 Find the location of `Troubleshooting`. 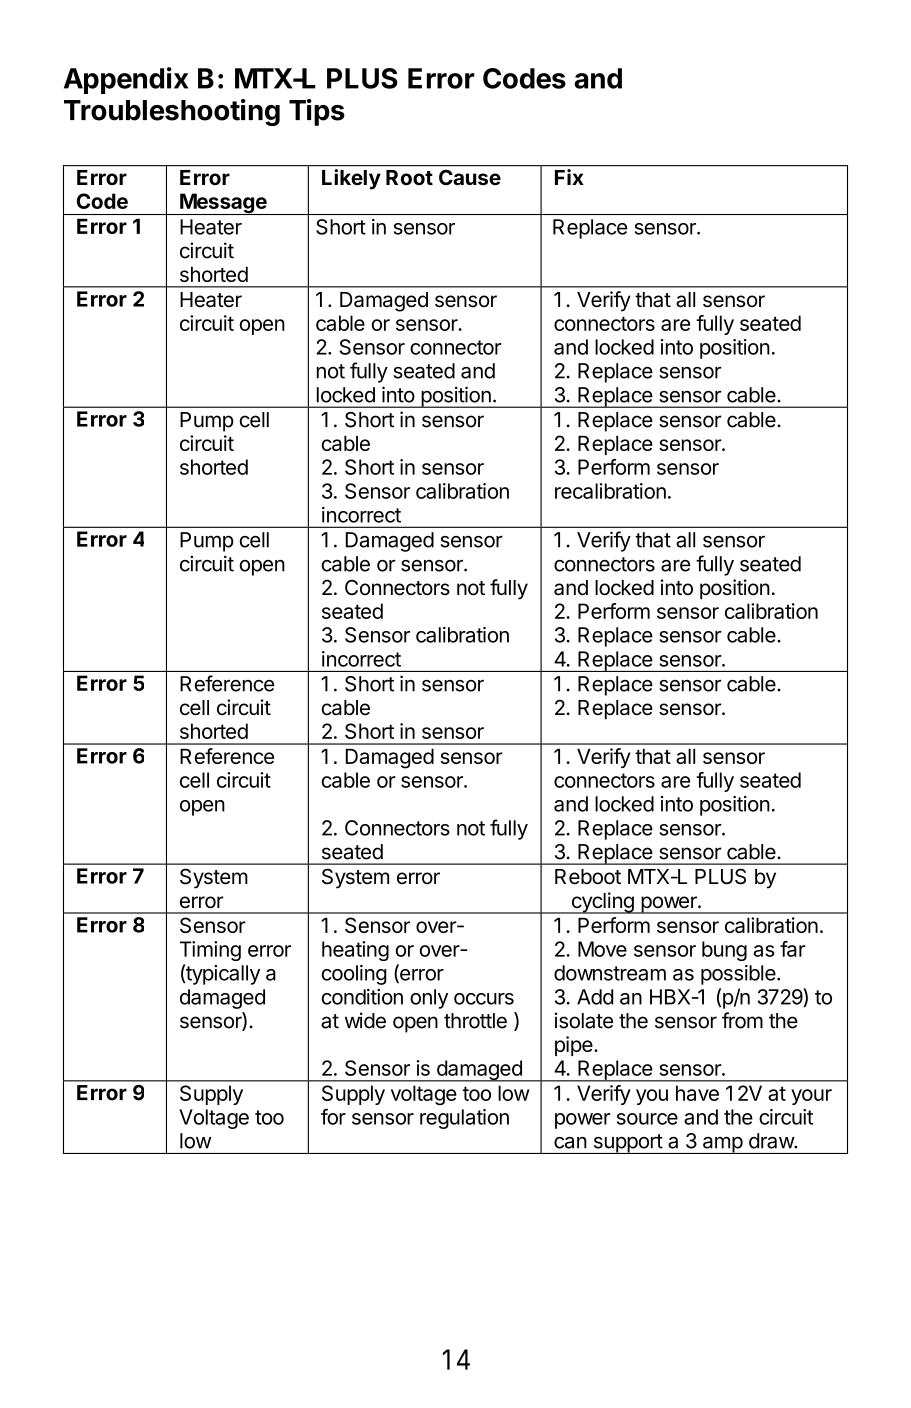

Troubleshooting is located at coordinates (172, 112).
